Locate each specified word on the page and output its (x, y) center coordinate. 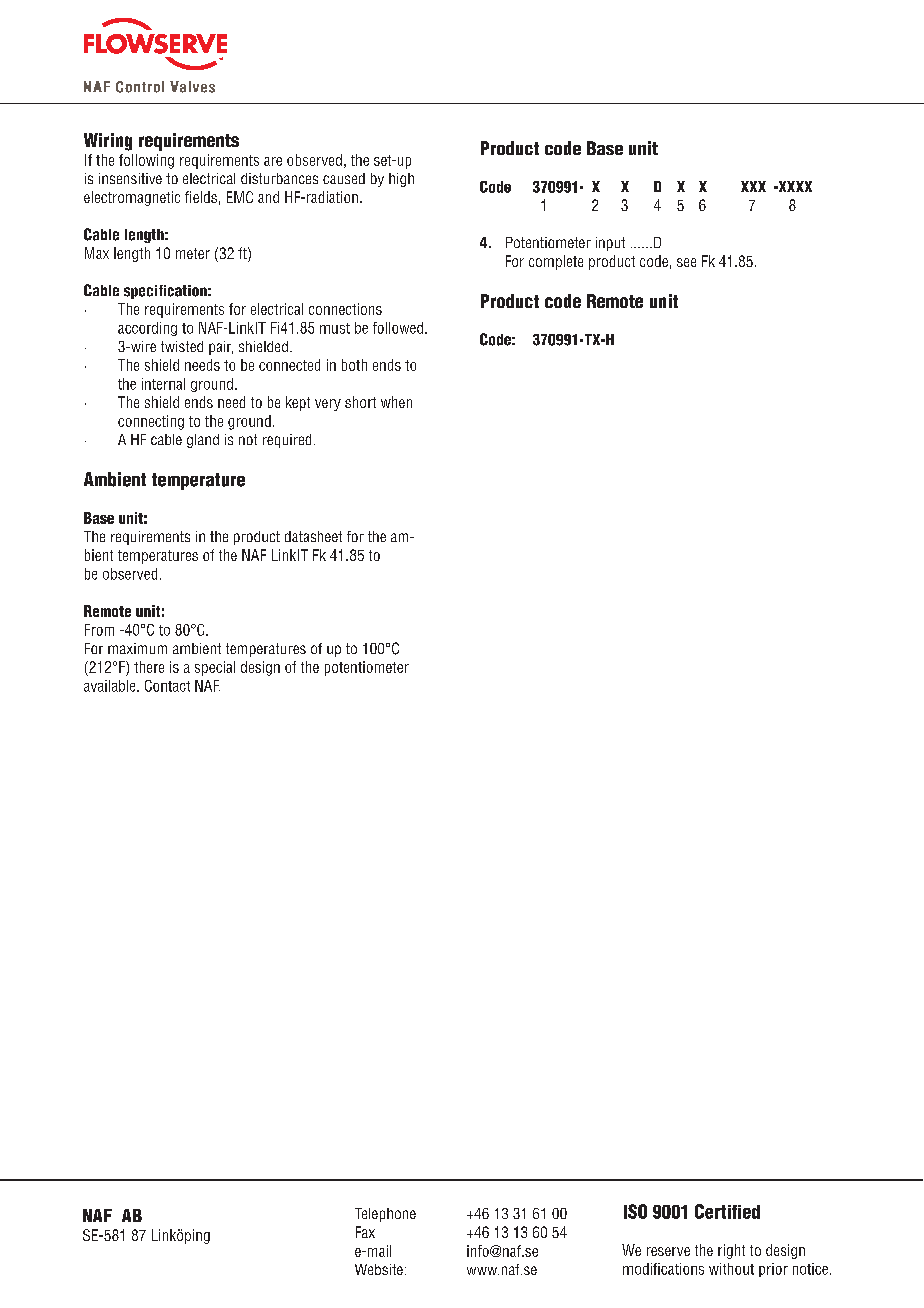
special (215, 668)
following (146, 161)
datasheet (313, 536)
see (686, 262)
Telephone (385, 1215)
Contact (167, 686)
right (731, 1251)
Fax (365, 1232)
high (401, 180)
